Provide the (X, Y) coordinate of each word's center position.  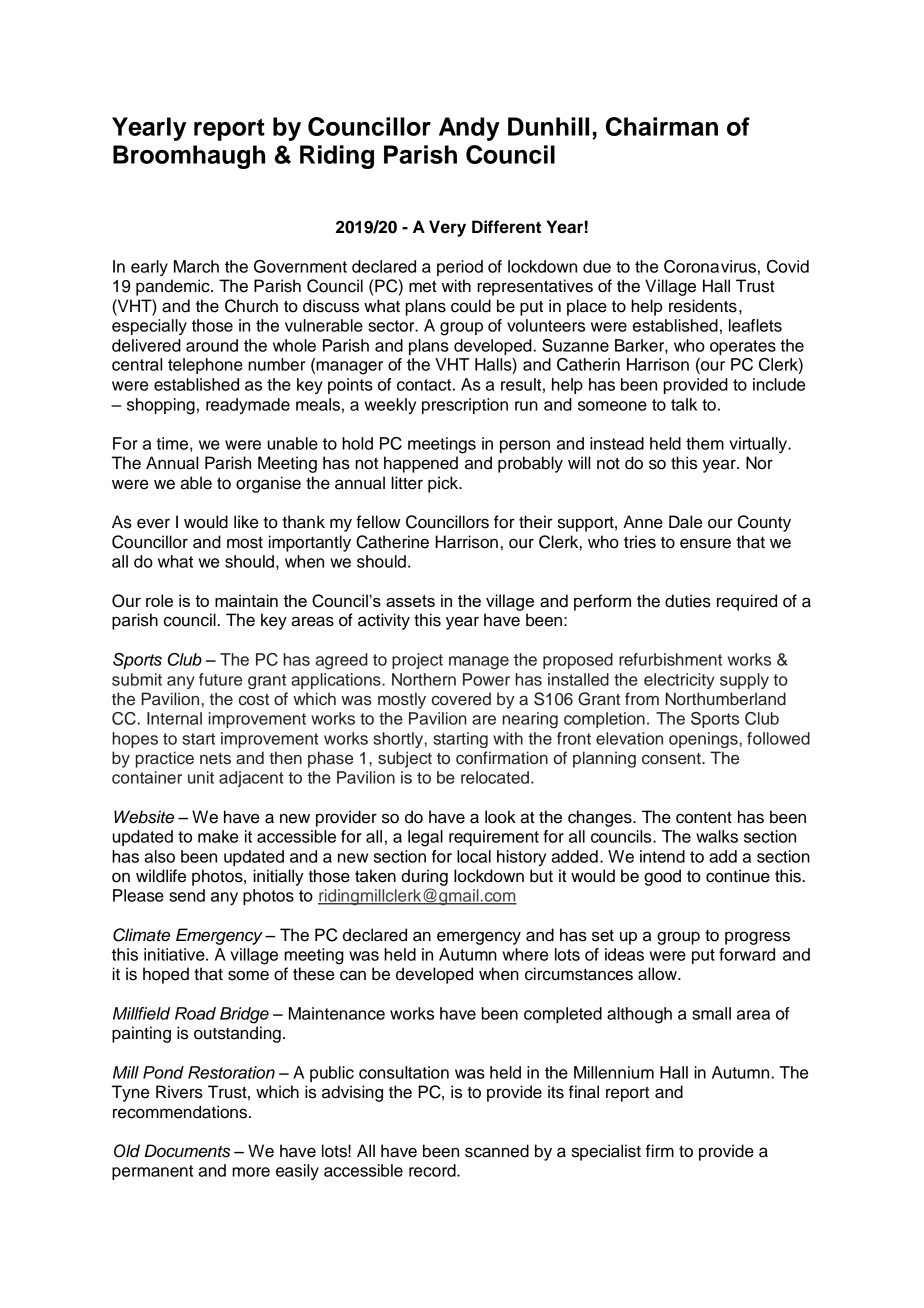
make (218, 836)
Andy (469, 129)
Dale (685, 522)
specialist (606, 1152)
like (246, 522)
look (500, 817)
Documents (187, 1151)
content (704, 818)
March (196, 266)
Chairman (662, 126)
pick (444, 484)
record (433, 1170)
